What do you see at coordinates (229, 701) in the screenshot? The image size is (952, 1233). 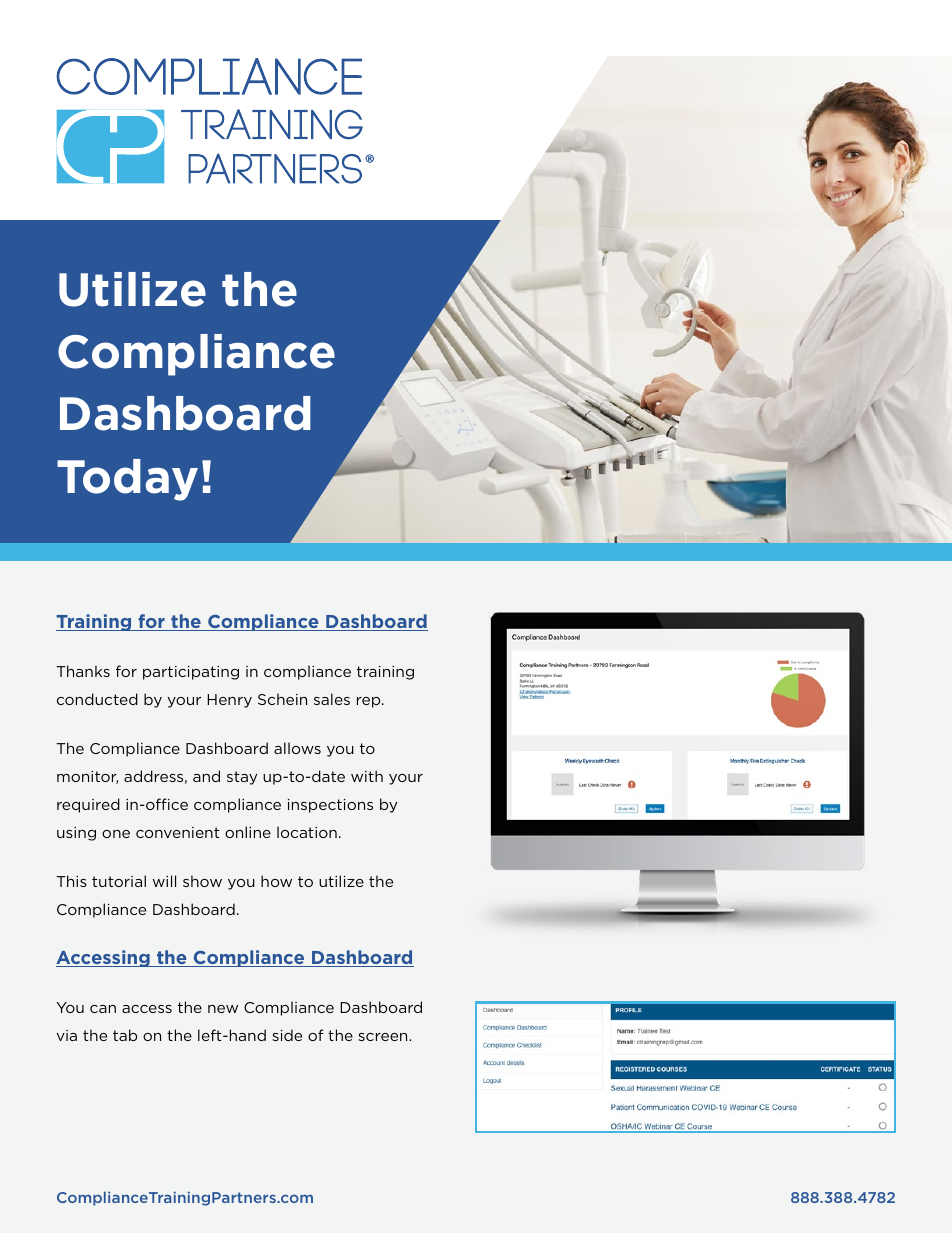 I see `Henry` at bounding box center [229, 701].
